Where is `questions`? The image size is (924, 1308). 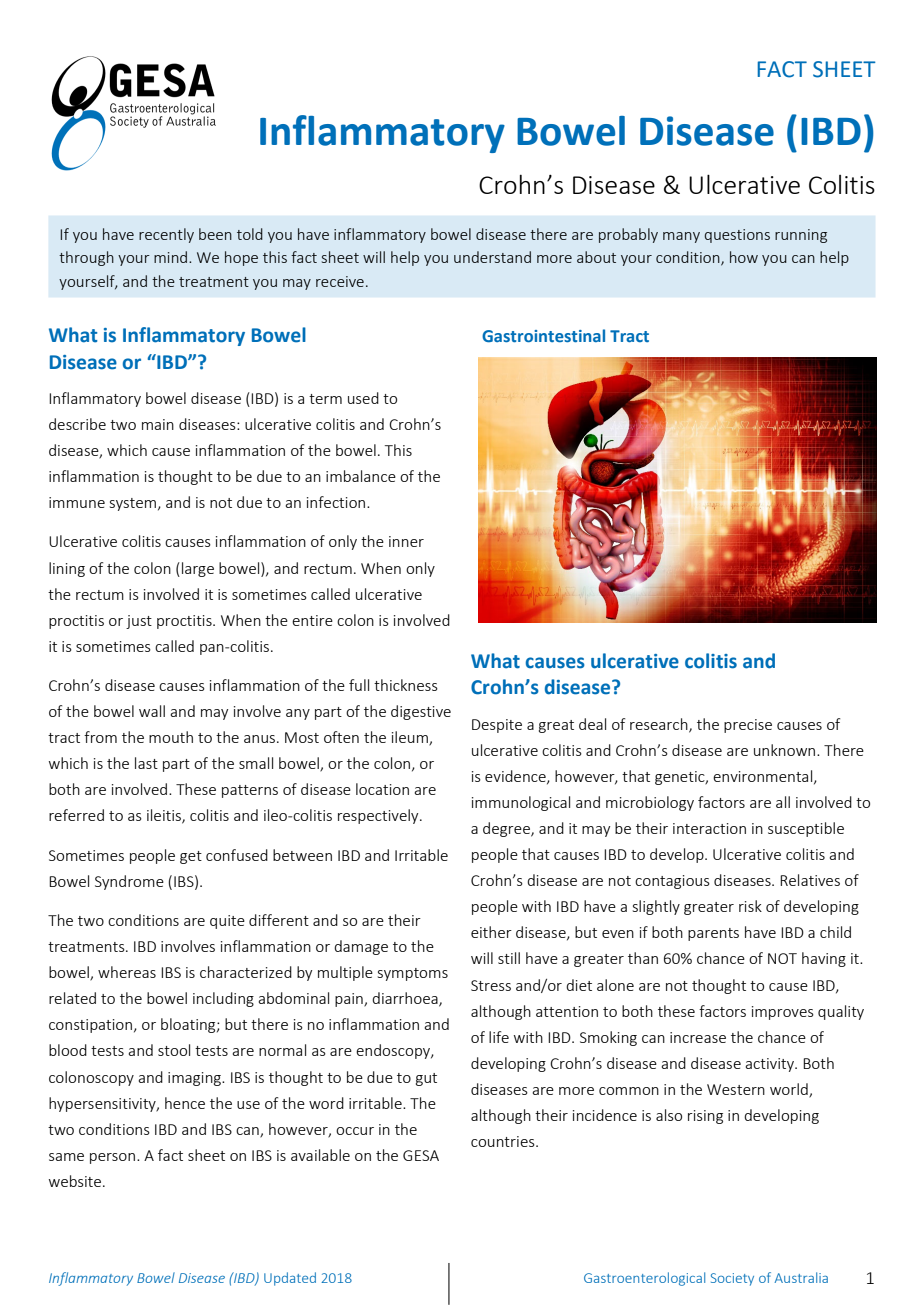 questions is located at coordinates (737, 236).
